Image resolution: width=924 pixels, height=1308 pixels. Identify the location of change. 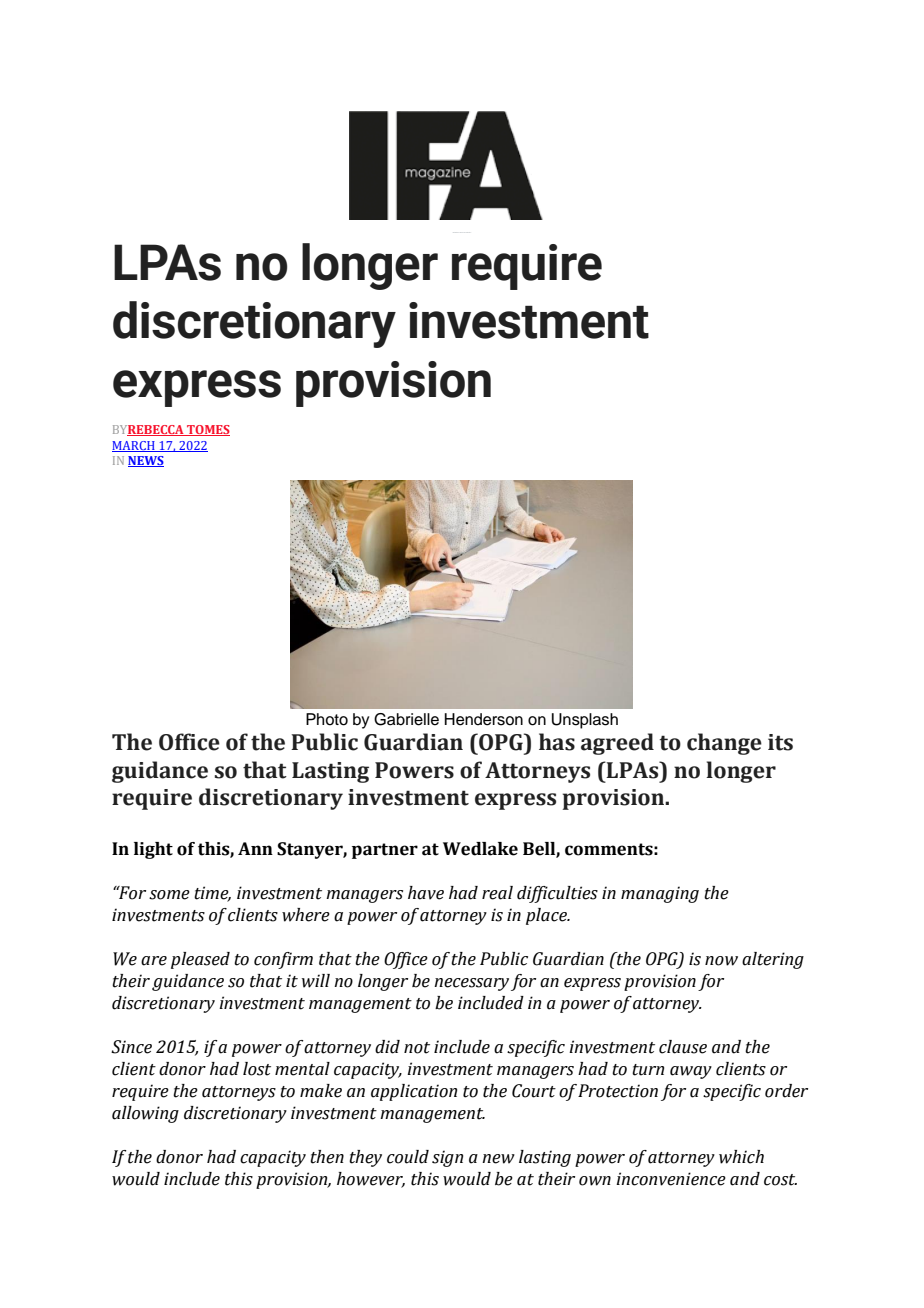
(724, 744).
